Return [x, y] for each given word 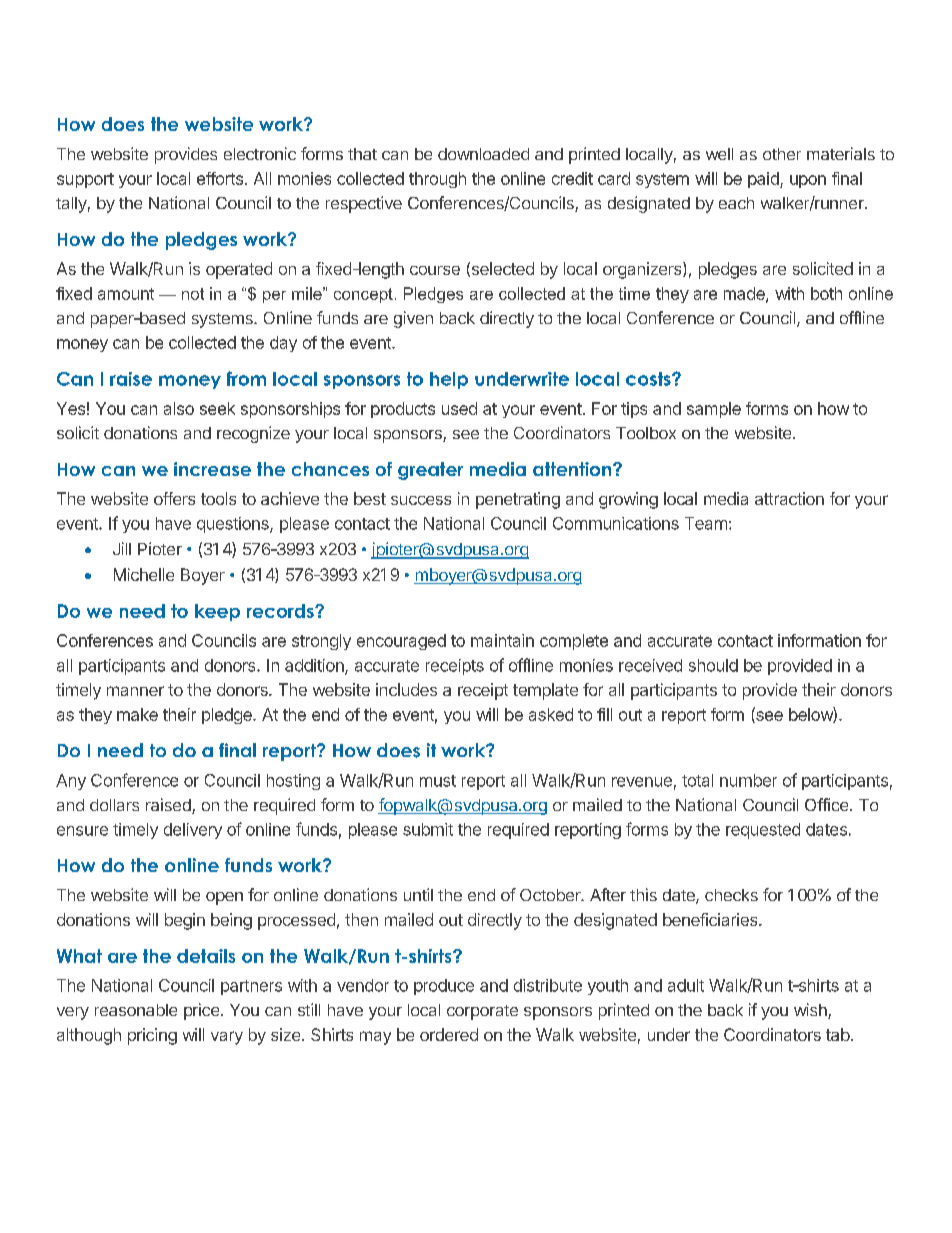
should [713, 665]
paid [764, 180]
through [437, 180]
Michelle [144, 574]
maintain [502, 640]
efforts [220, 178]
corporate [482, 1012]
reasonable [136, 1010]
